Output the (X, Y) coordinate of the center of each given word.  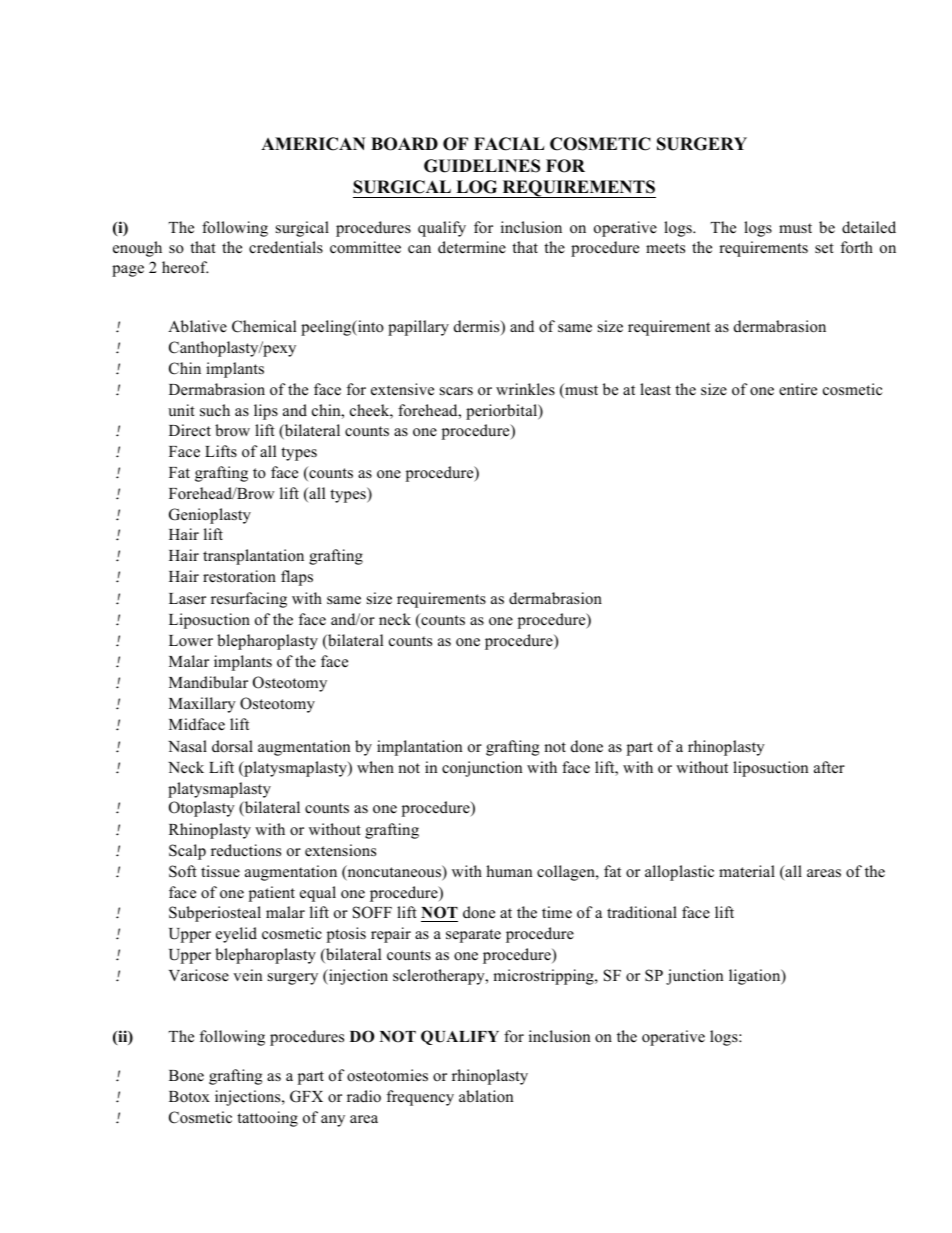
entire (798, 389)
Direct (190, 430)
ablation (486, 1096)
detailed (869, 227)
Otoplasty (202, 809)
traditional (642, 912)
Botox (189, 1097)
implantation (419, 748)
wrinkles (525, 389)
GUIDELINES (482, 166)
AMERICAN (313, 144)
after (829, 767)
